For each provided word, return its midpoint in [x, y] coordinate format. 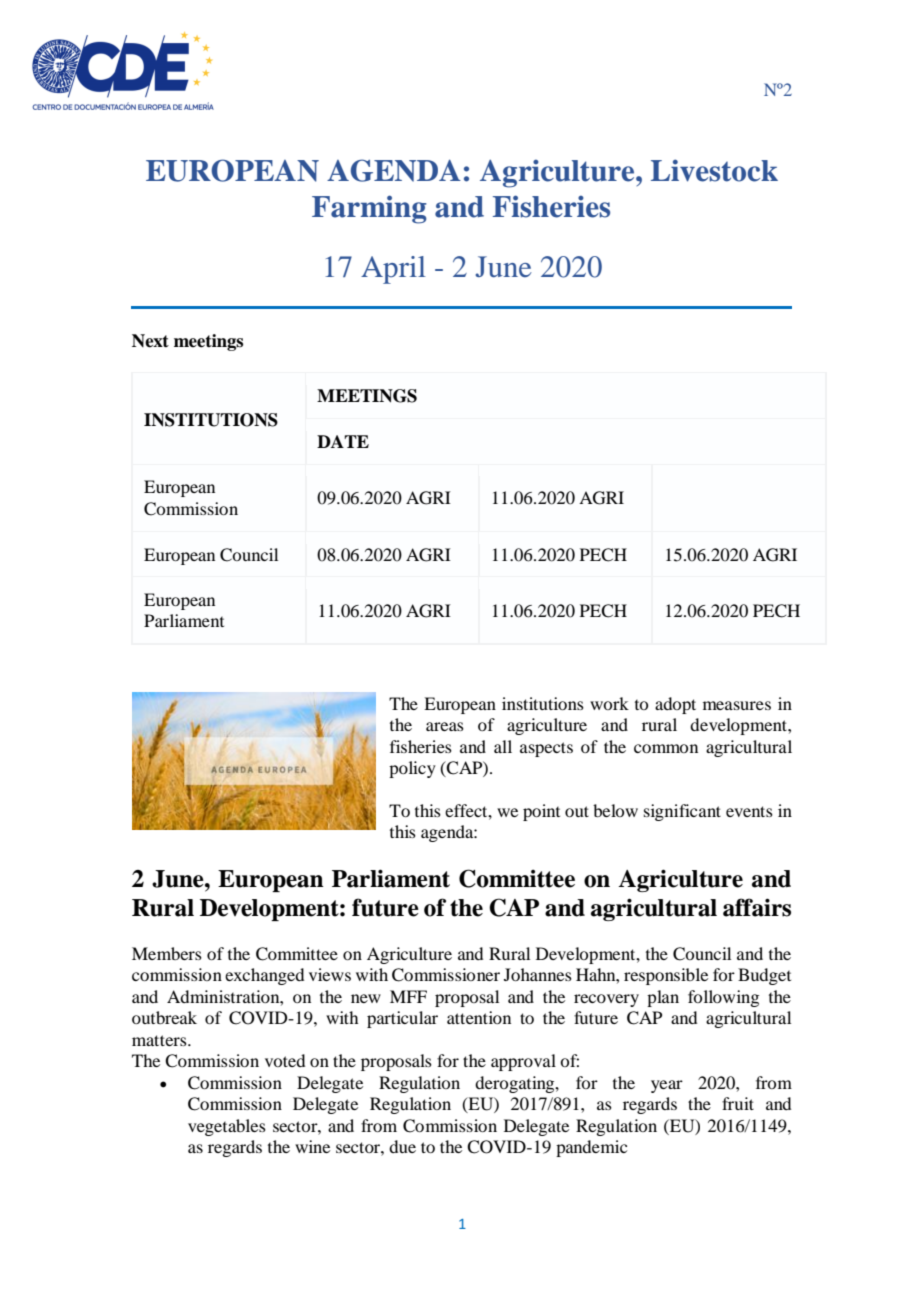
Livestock [714, 170]
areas [445, 726]
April [393, 270]
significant [682, 812]
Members [167, 953]
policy [412, 769]
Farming [369, 209]
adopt [675, 705]
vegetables [227, 1127]
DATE [343, 441]
